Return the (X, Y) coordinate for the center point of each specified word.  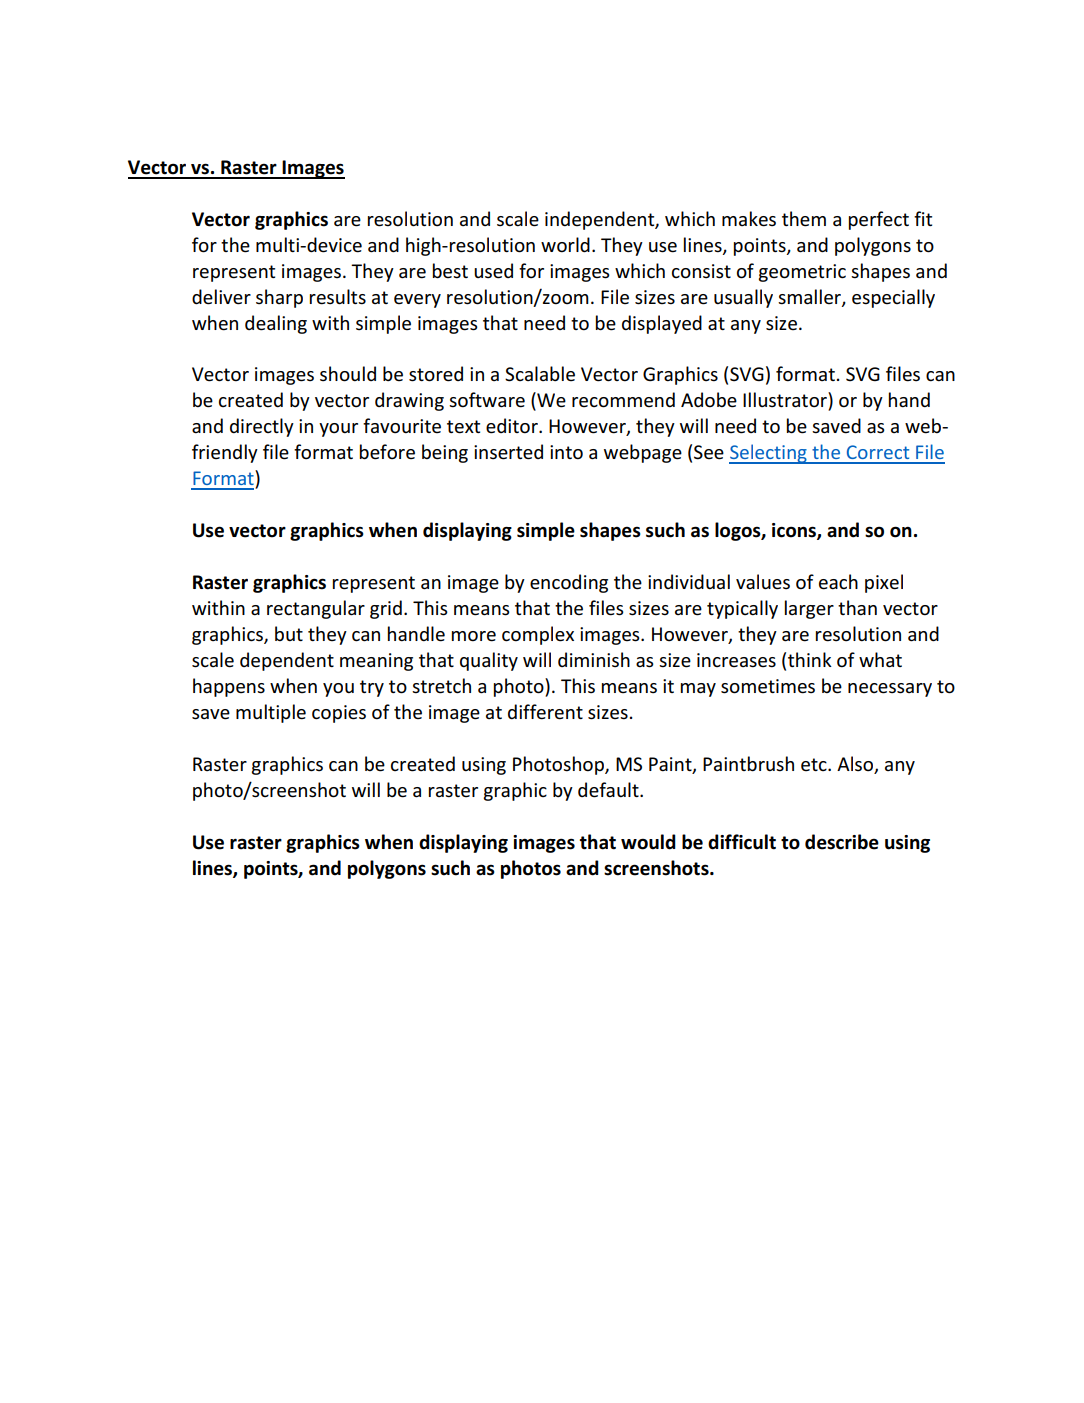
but (289, 633)
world (565, 245)
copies (339, 714)
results (338, 297)
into (566, 452)
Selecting (769, 454)
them (804, 219)
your (338, 430)
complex (538, 635)
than (857, 608)
